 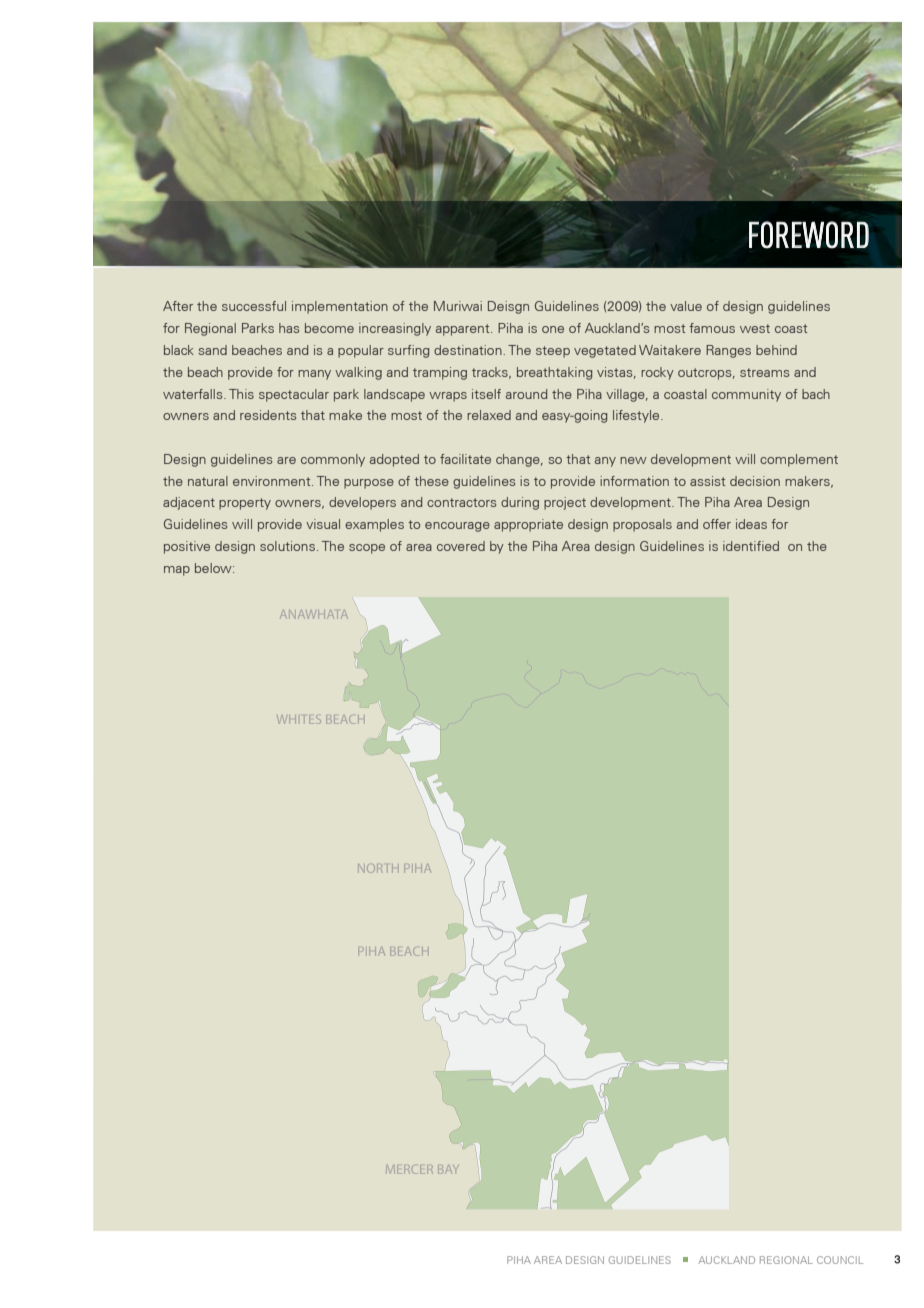 What do you see at coordinates (717, 524) in the screenshot?
I see `offer` at bounding box center [717, 524].
